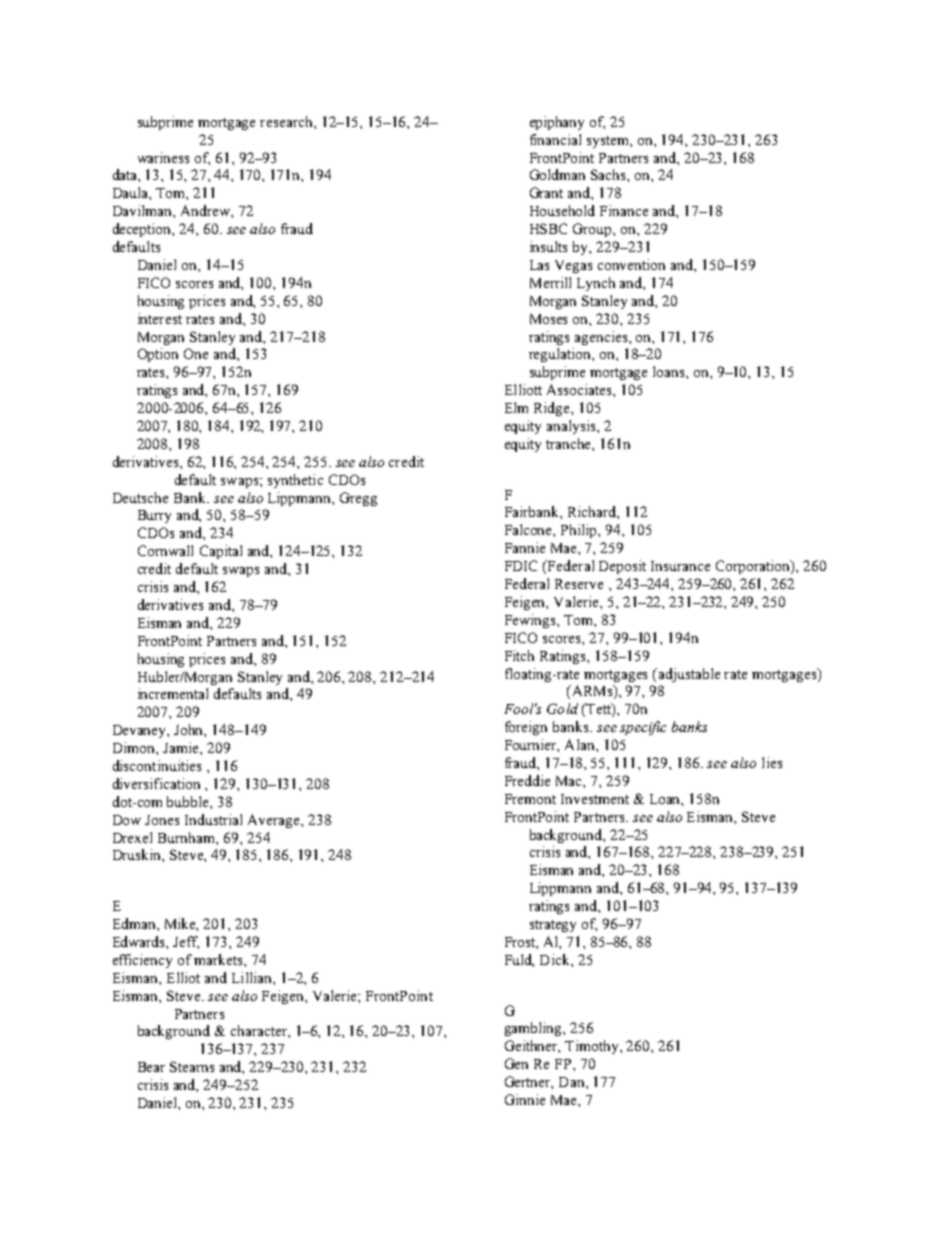 The image size is (952, 1233). Describe the element at coordinates (192, 1066) in the screenshot. I see `Stearns` at that location.
